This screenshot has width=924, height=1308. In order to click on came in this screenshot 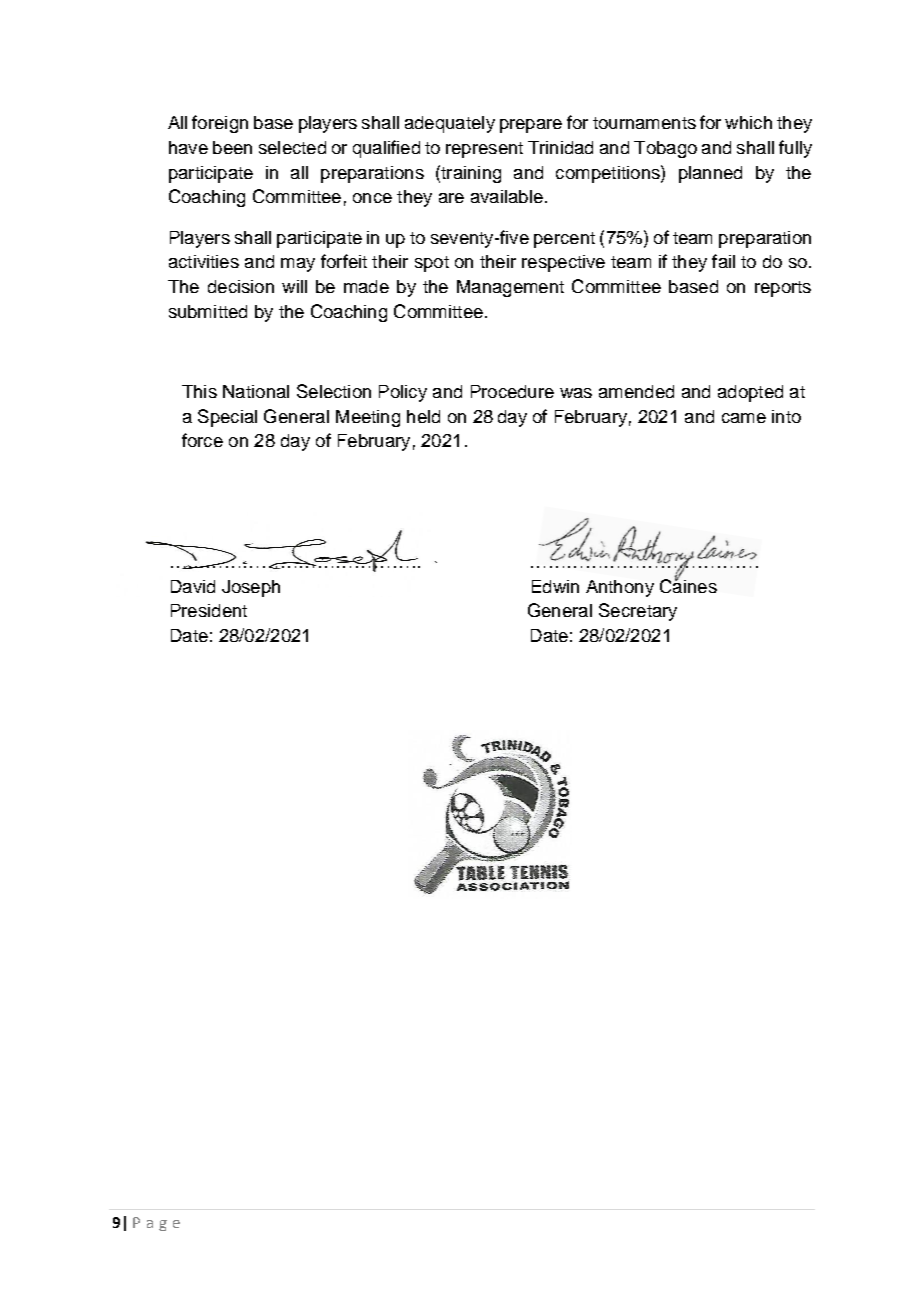, I will do `click(744, 418)`.
